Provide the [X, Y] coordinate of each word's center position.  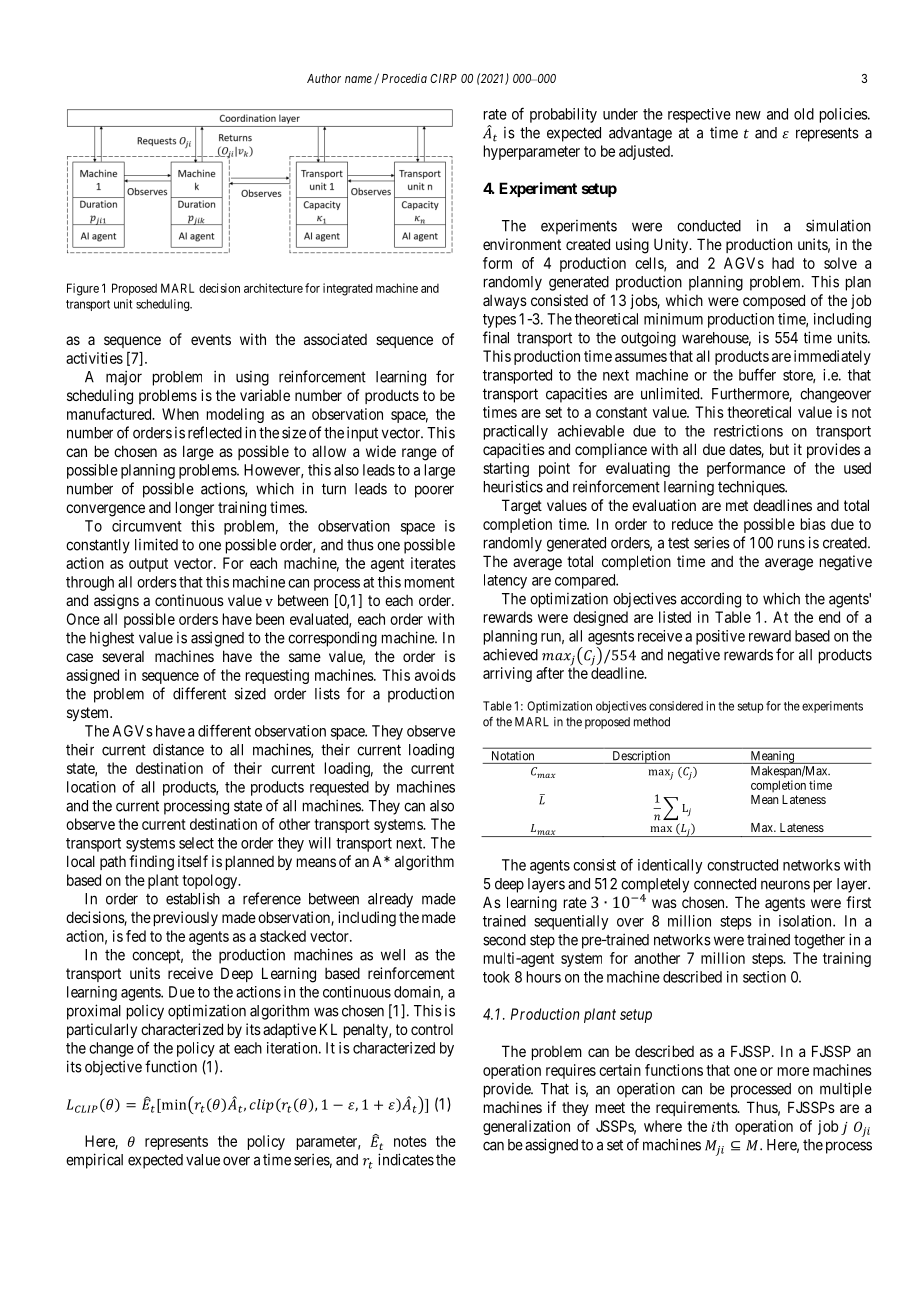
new [748, 115]
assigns [116, 602]
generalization [526, 1127]
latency [505, 581]
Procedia [404, 78]
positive [720, 637]
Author [324, 78]
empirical [94, 1161]
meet [610, 1107]
